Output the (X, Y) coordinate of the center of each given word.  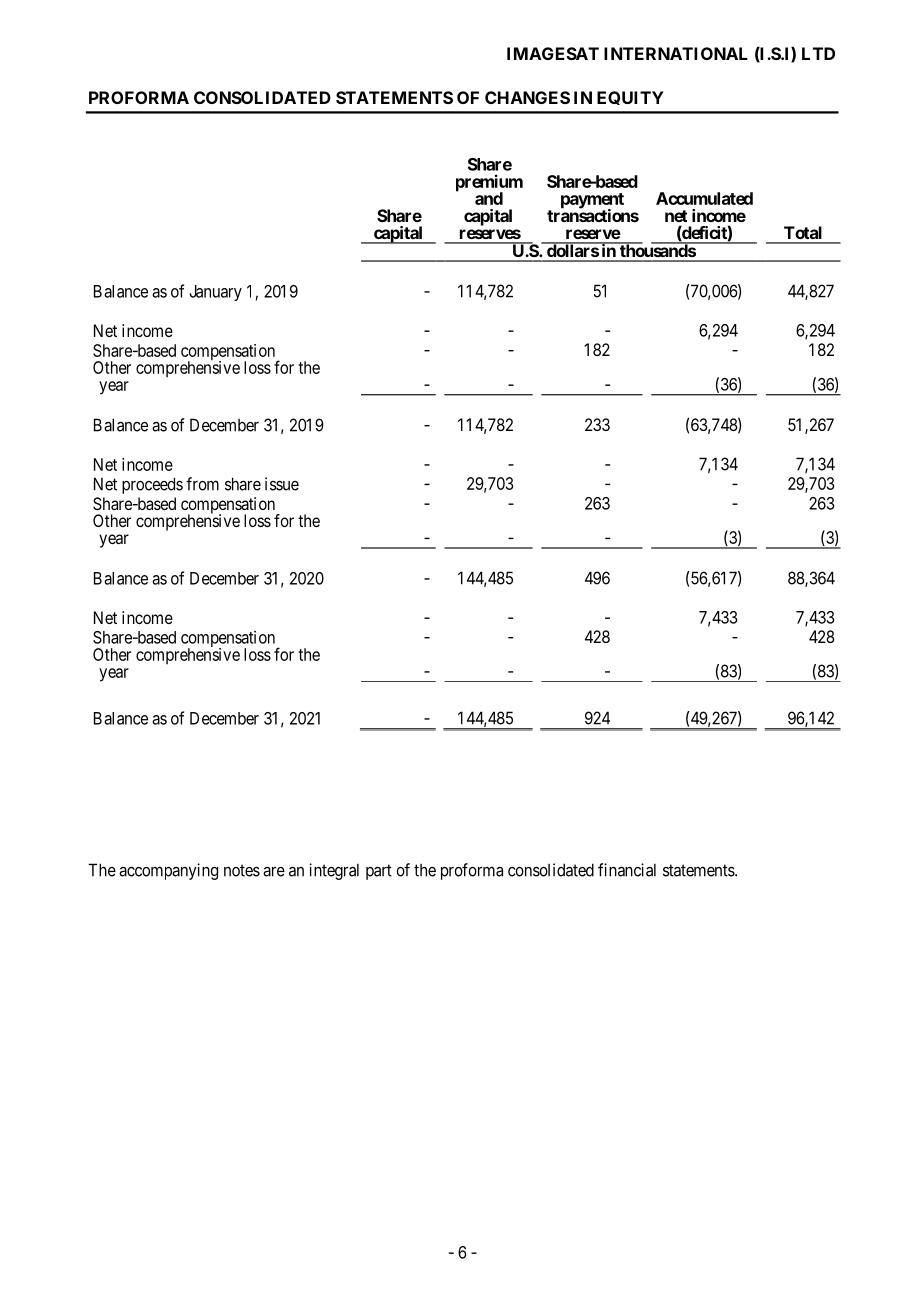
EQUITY (630, 98)
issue (282, 484)
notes (242, 870)
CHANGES (527, 97)
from (202, 484)
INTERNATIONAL (676, 53)
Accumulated (704, 198)
